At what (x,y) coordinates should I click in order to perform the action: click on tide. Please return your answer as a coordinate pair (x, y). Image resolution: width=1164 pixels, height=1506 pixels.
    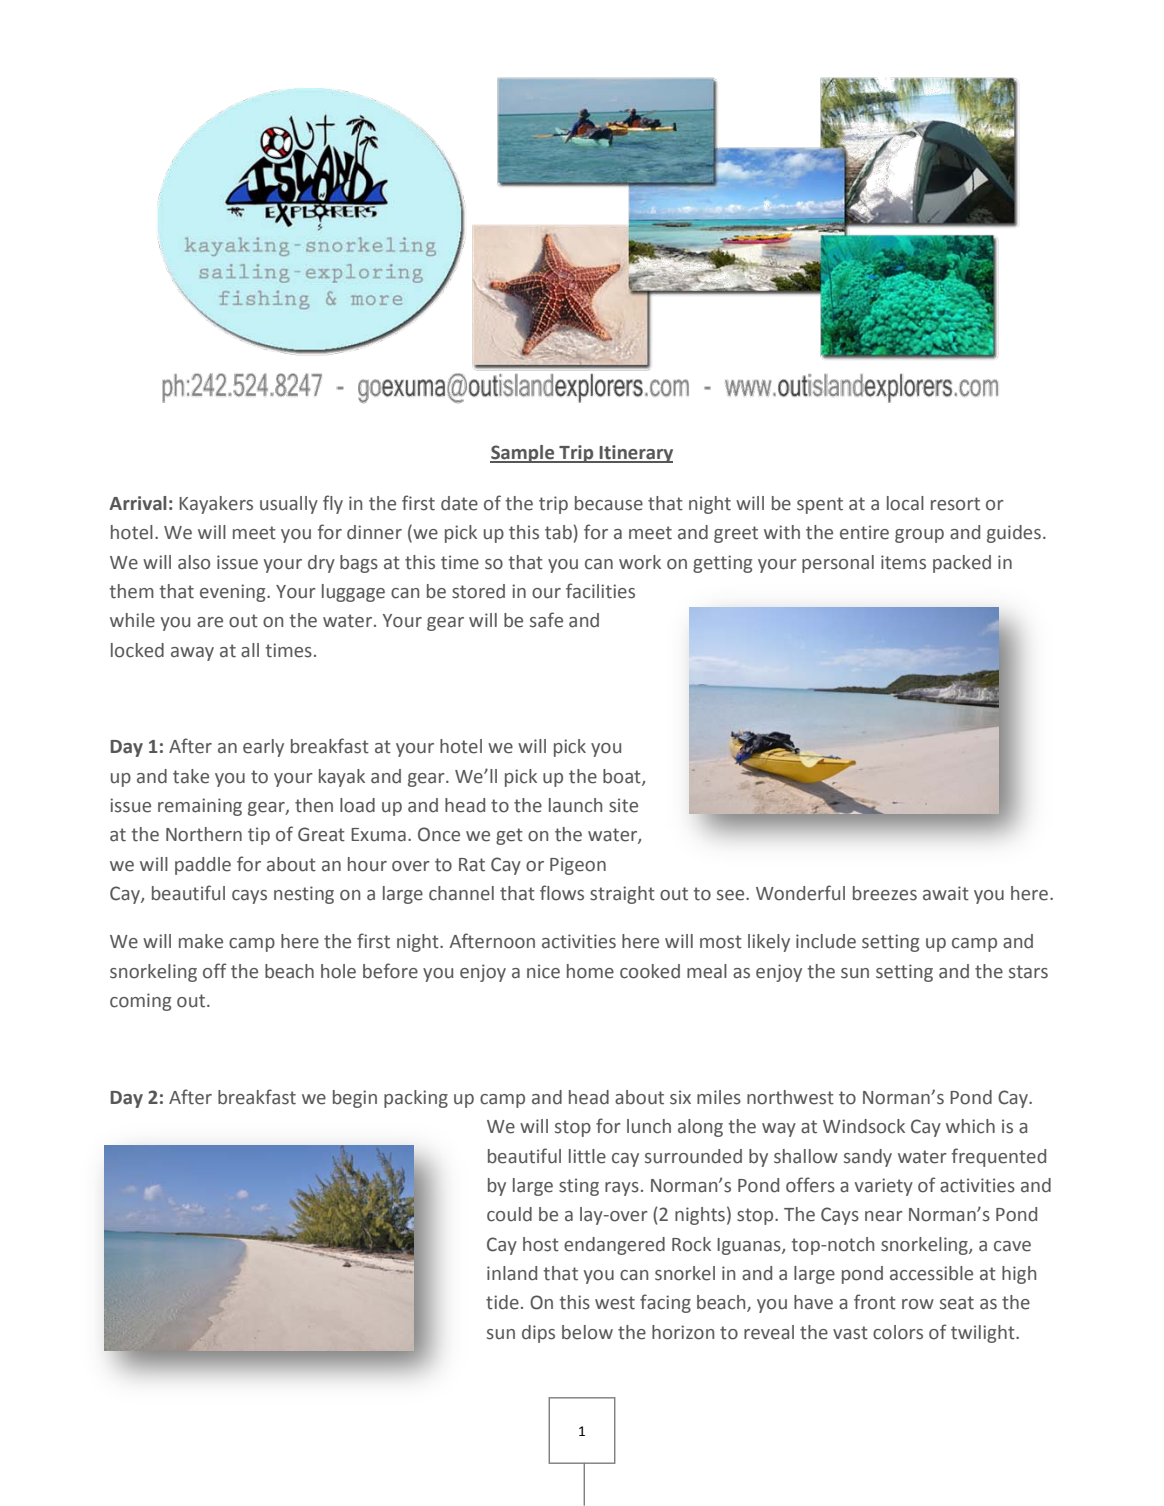
    Looking at the image, I should click on (502, 1302).
